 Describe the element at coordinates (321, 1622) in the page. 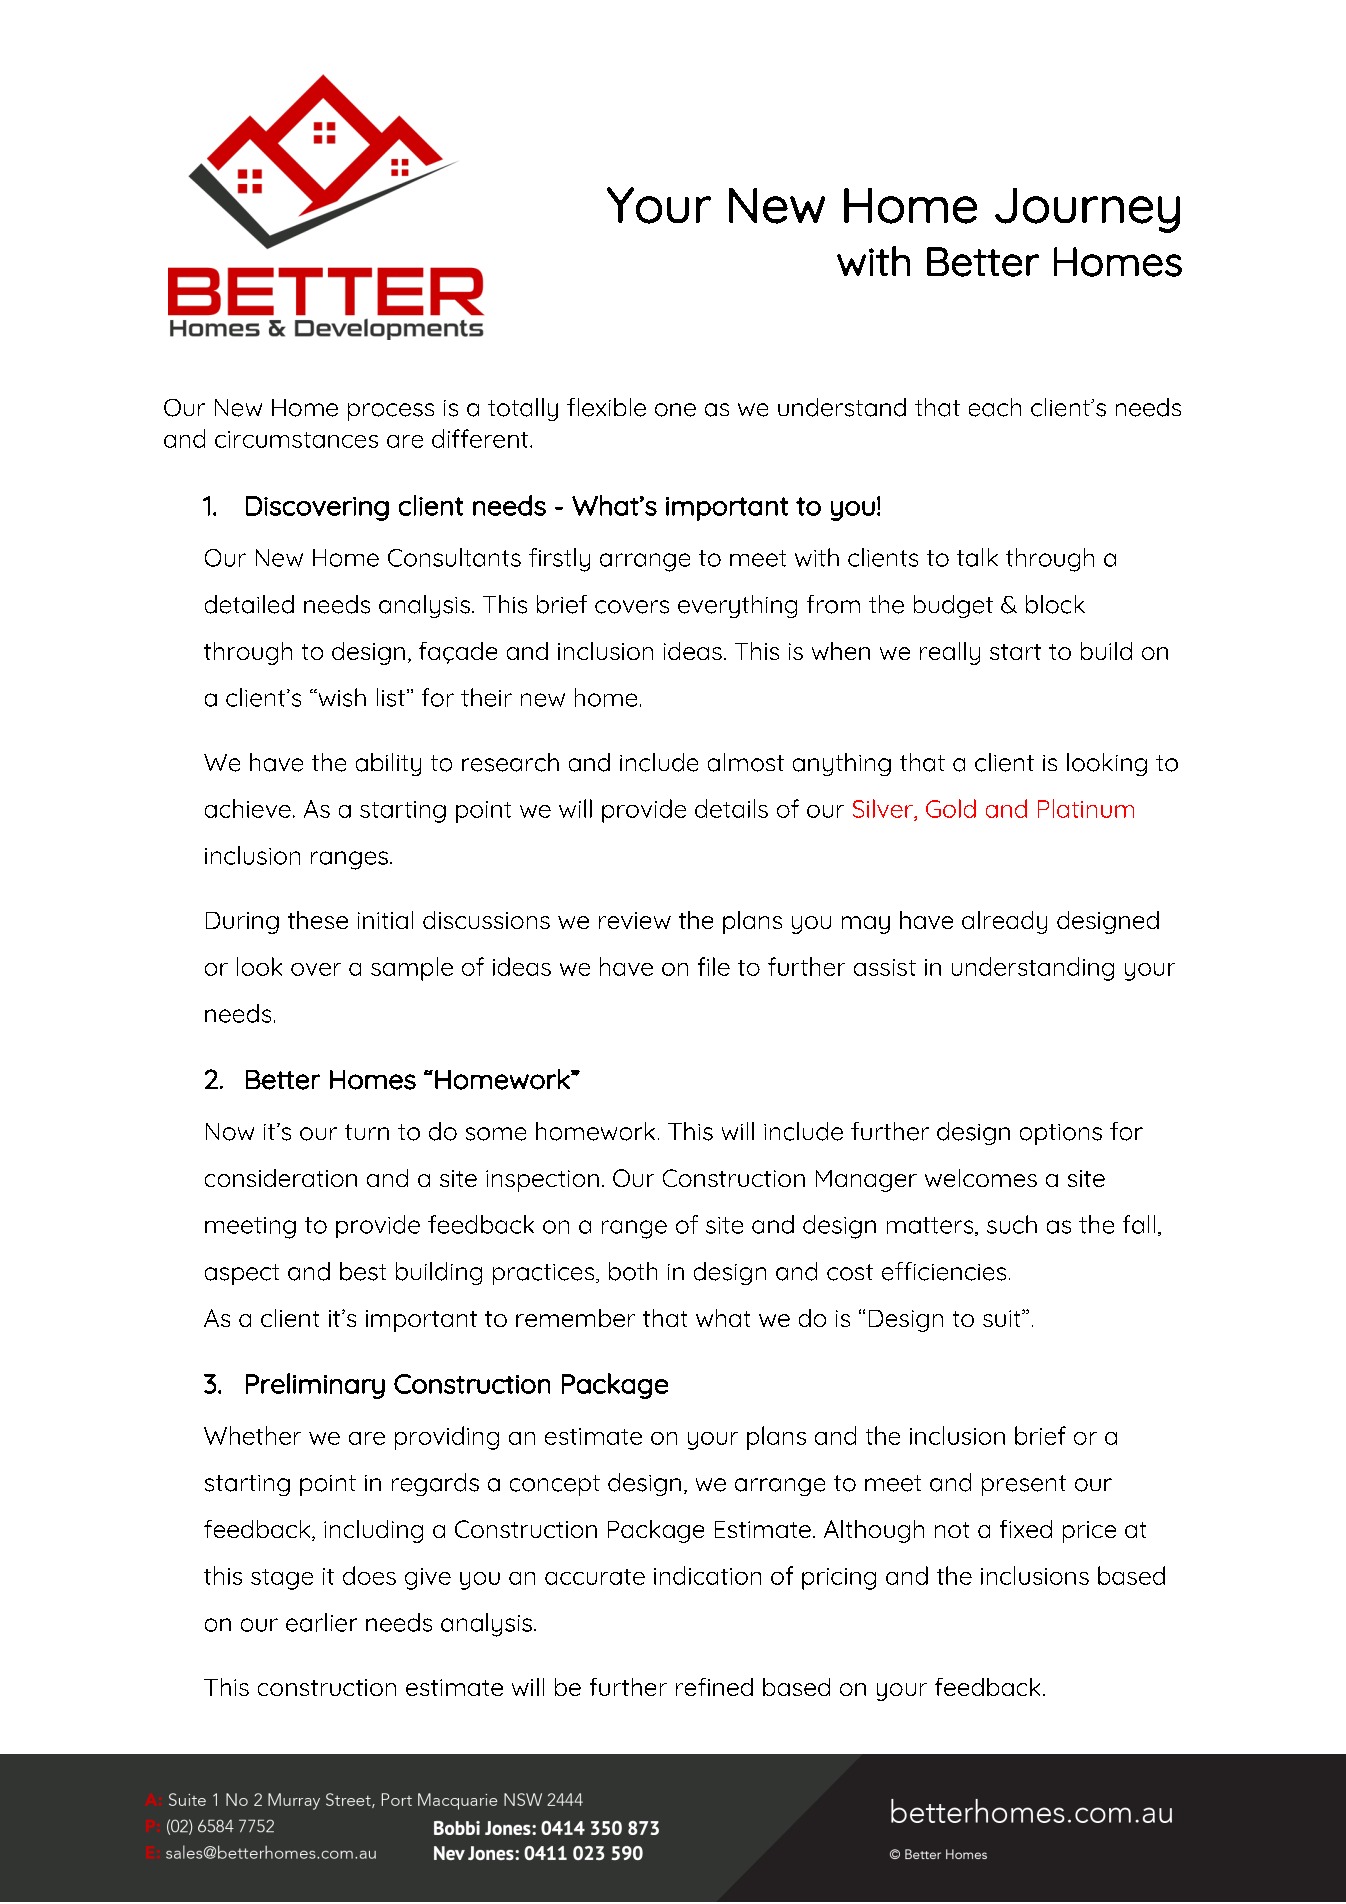

I see `earlier` at that location.
